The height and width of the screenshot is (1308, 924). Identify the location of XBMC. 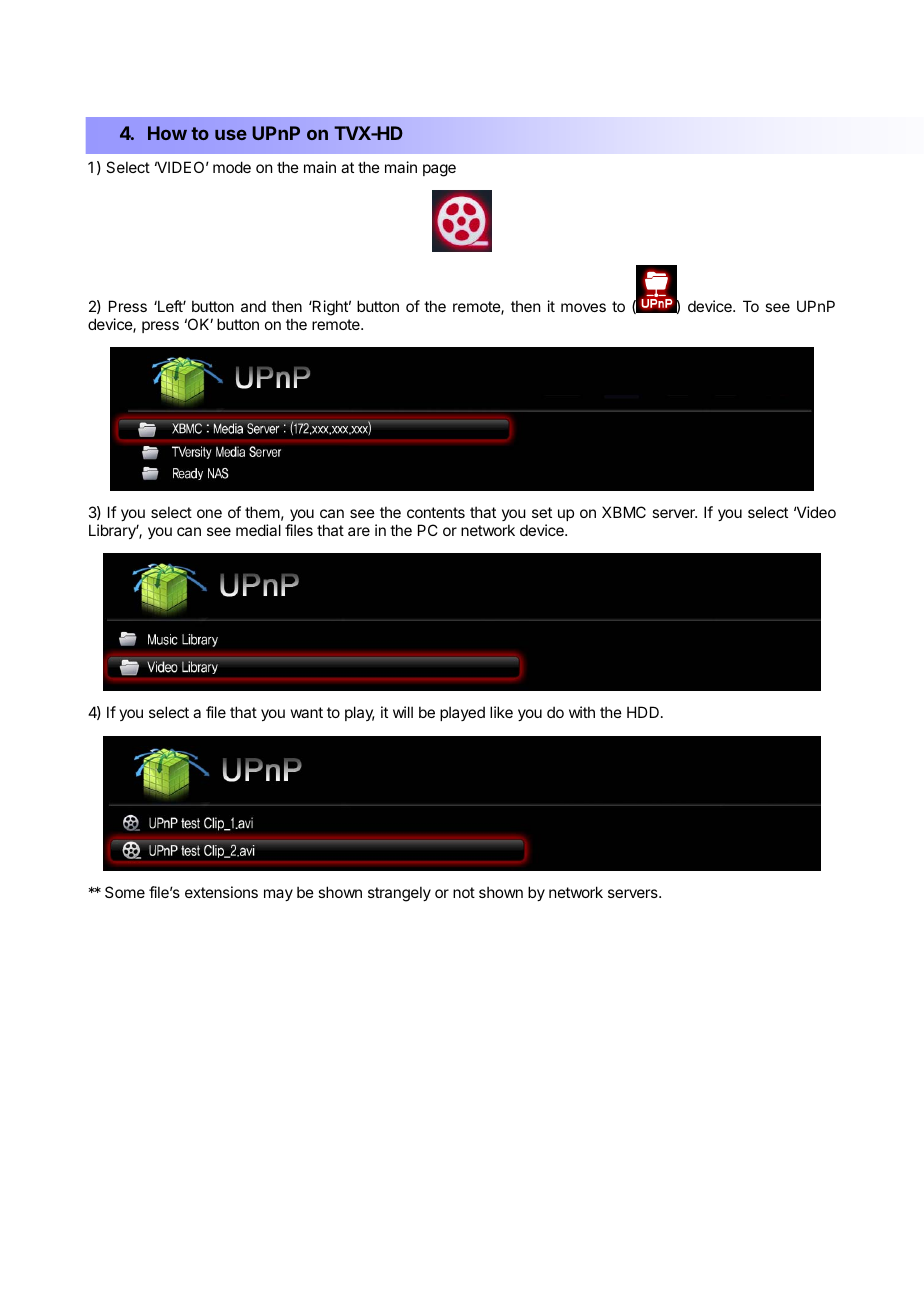
(624, 512).
